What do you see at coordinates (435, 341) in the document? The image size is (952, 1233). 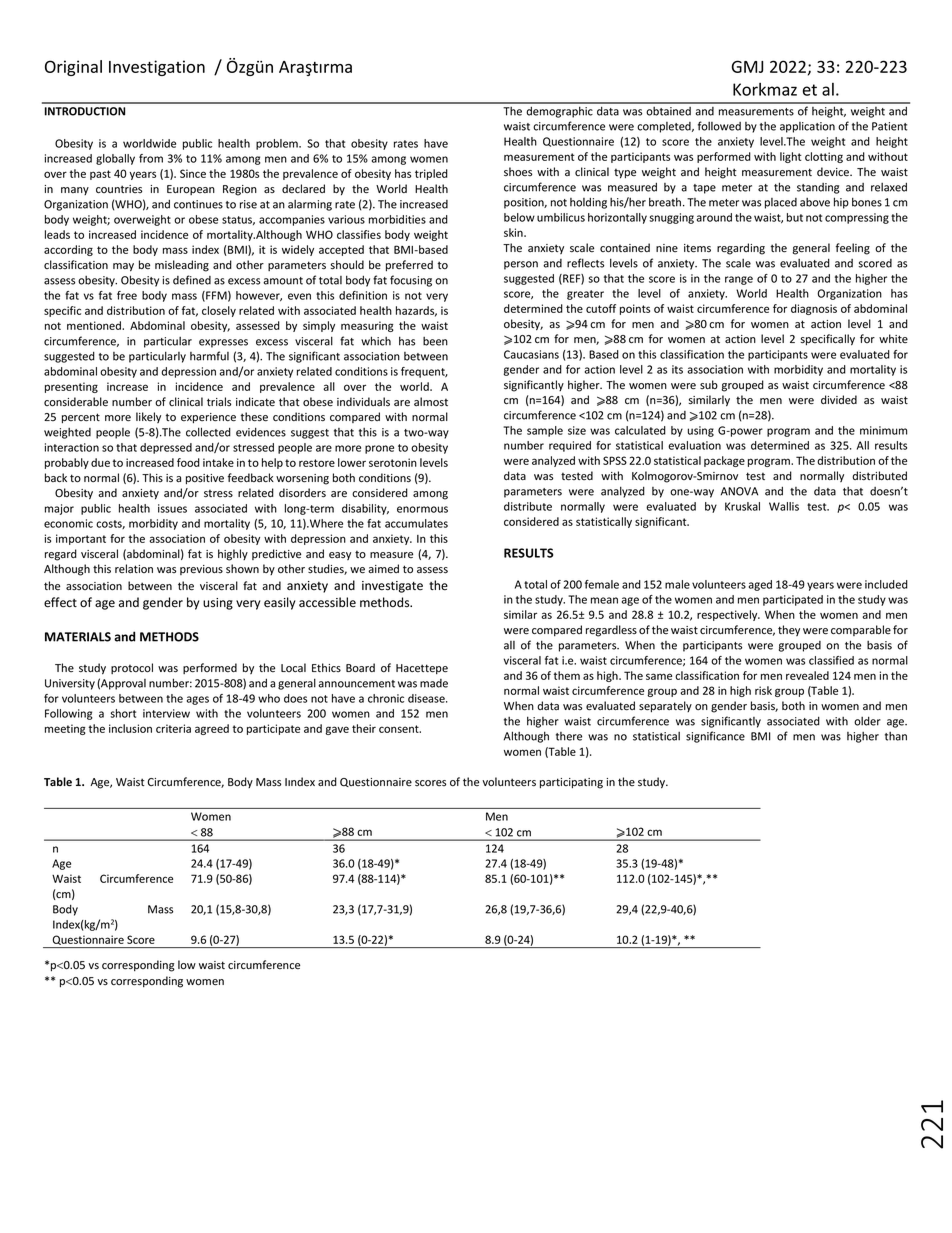 I see `been` at bounding box center [435, 341].
